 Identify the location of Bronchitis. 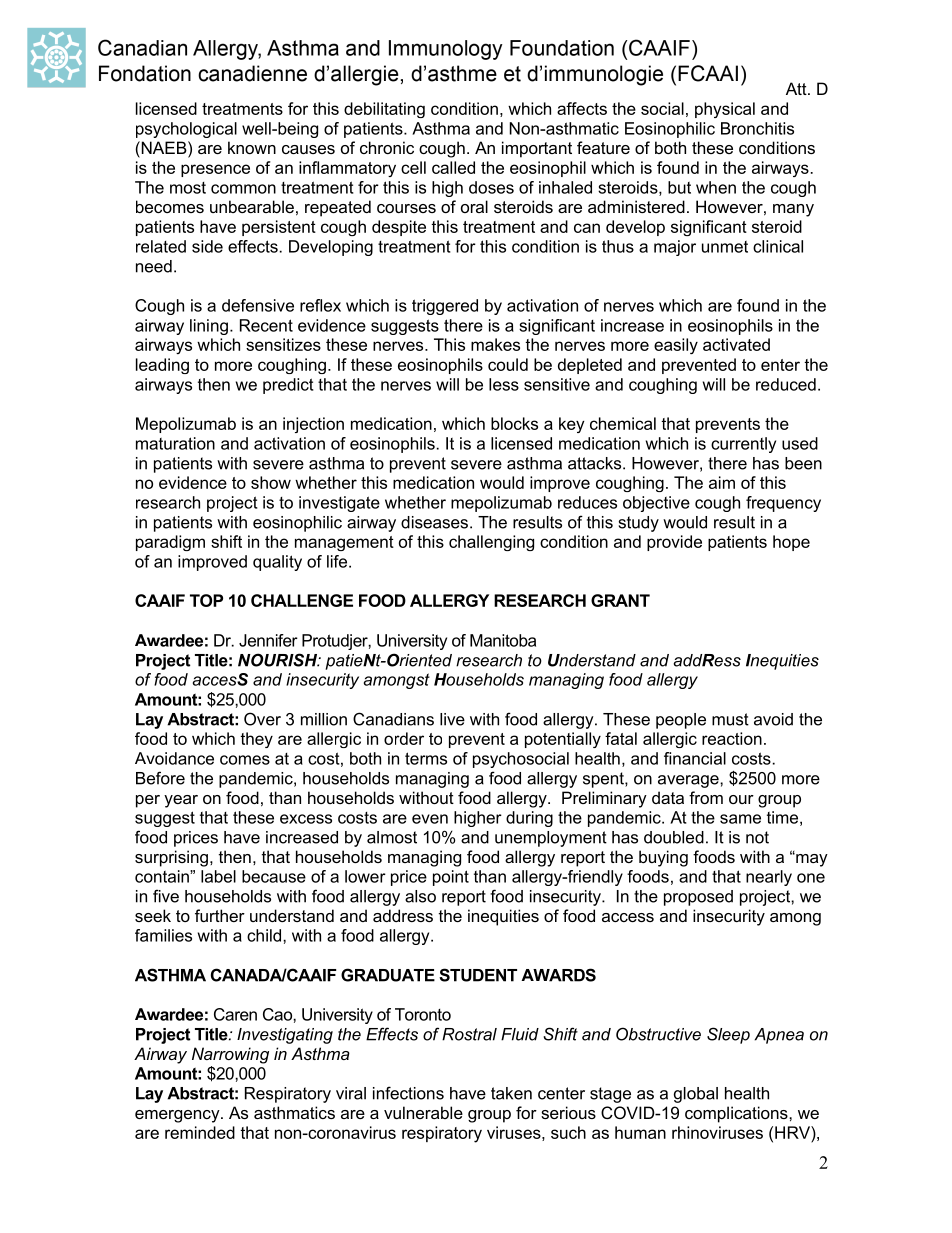
(757, 128).
